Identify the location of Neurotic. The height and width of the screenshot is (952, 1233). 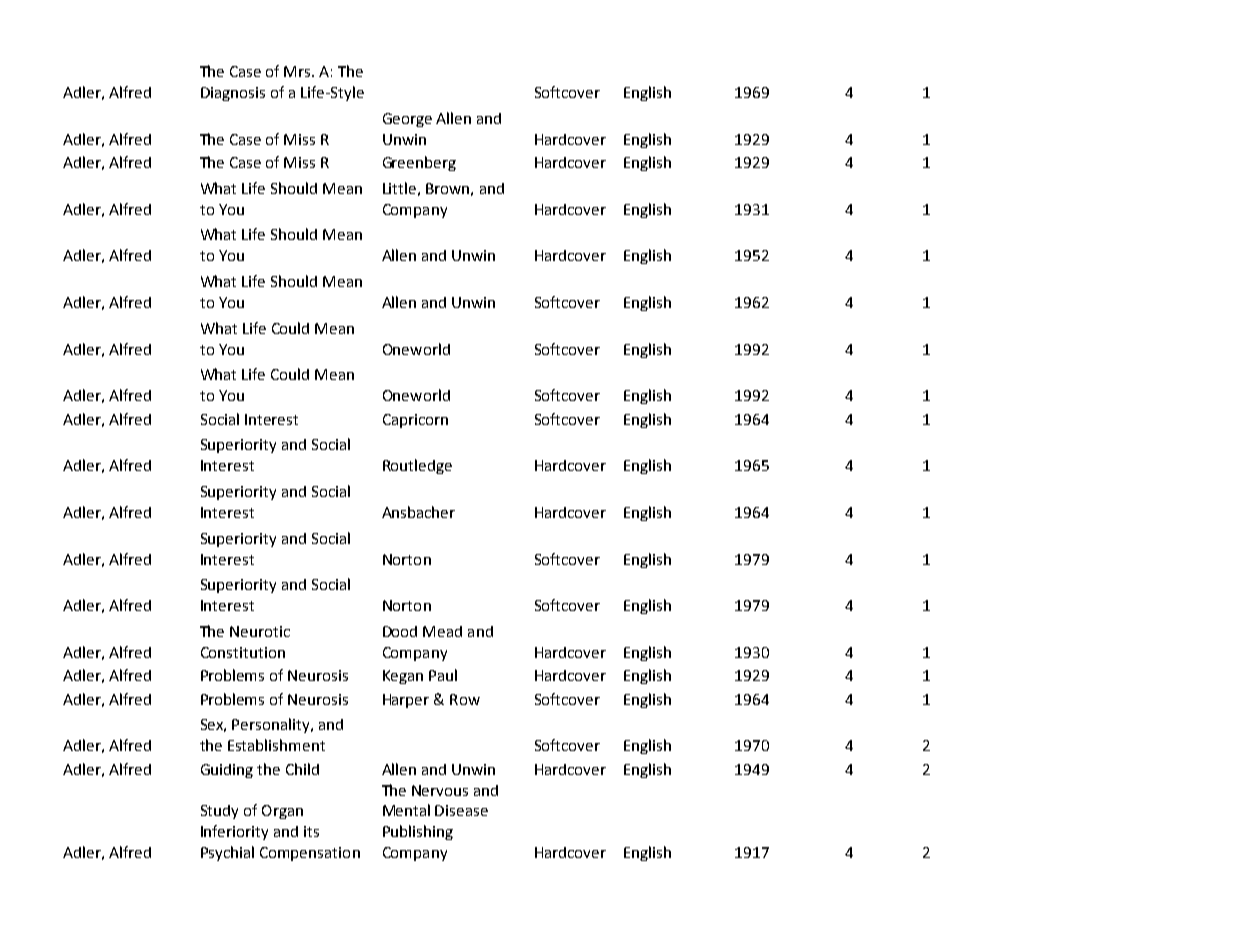
(260, 631).
